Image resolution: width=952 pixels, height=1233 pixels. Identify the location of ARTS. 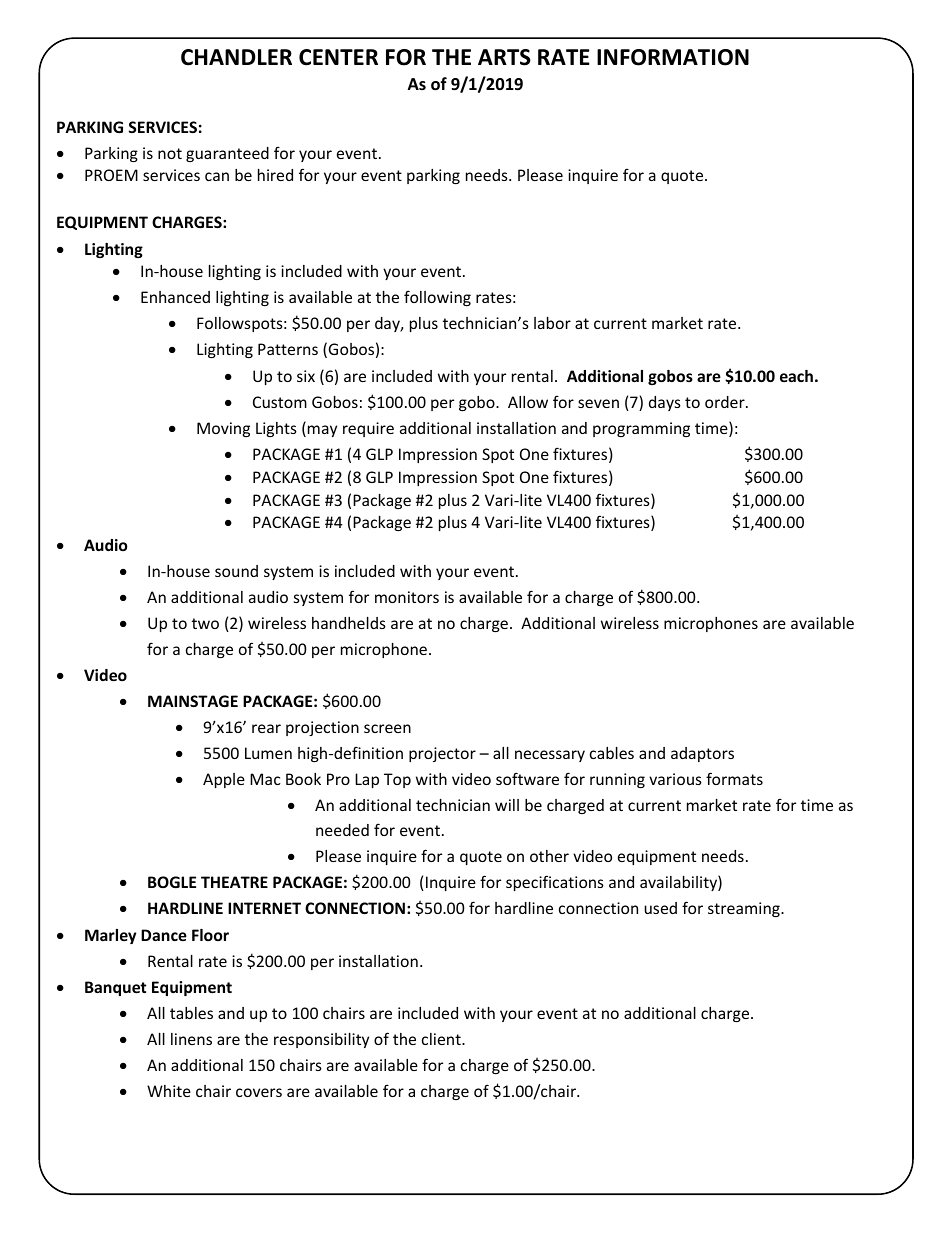
(504, 57).
